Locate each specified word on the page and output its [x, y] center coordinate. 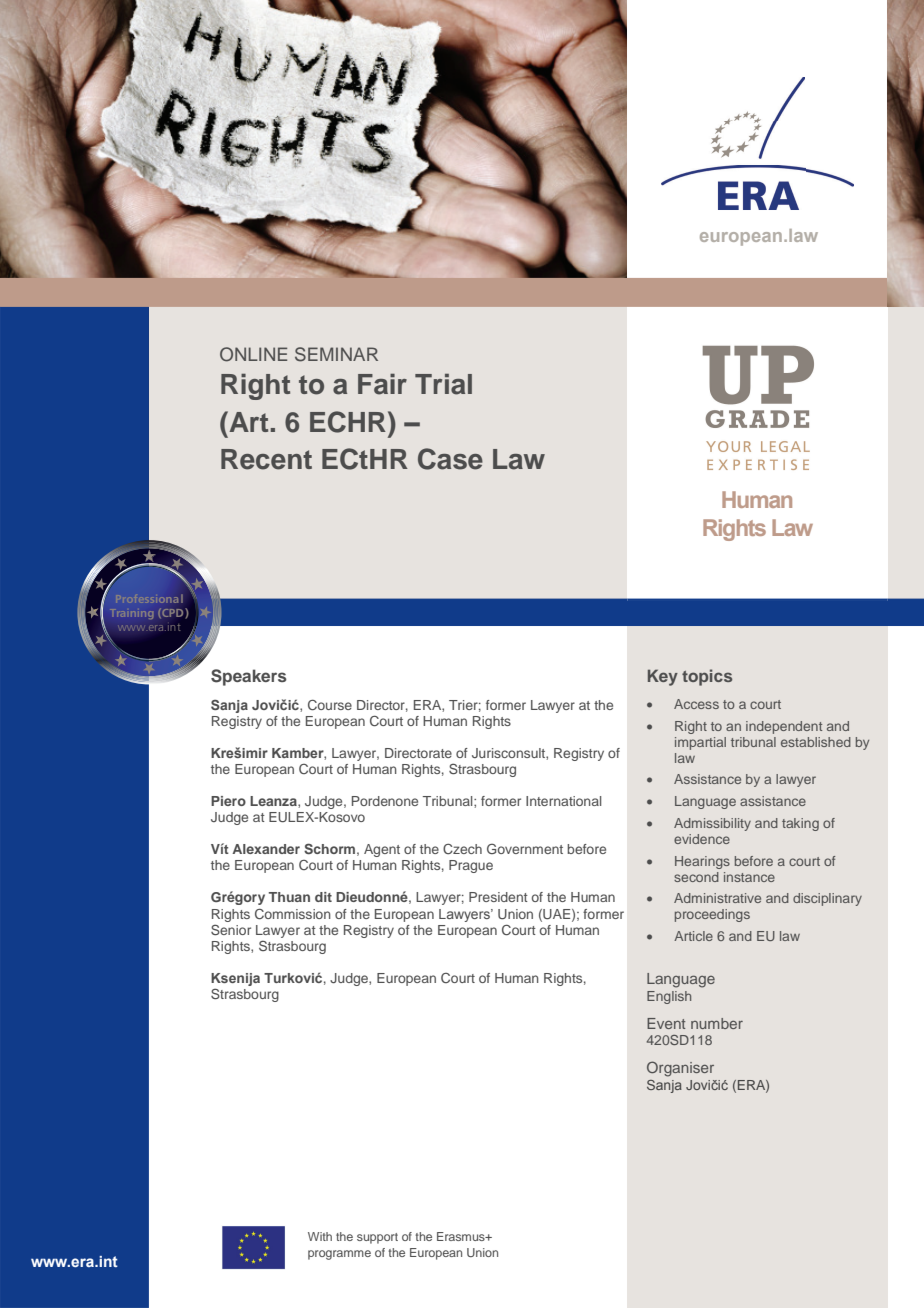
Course [330, 705]
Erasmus [462, 1236]
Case [450, 459]
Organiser [680, 1069]
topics [707, 677]
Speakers [249, 677]
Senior [231, 929]
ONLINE [253, 354]
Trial [443, 384]
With [320, 1236]
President [498, 897]
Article [693, 936]
